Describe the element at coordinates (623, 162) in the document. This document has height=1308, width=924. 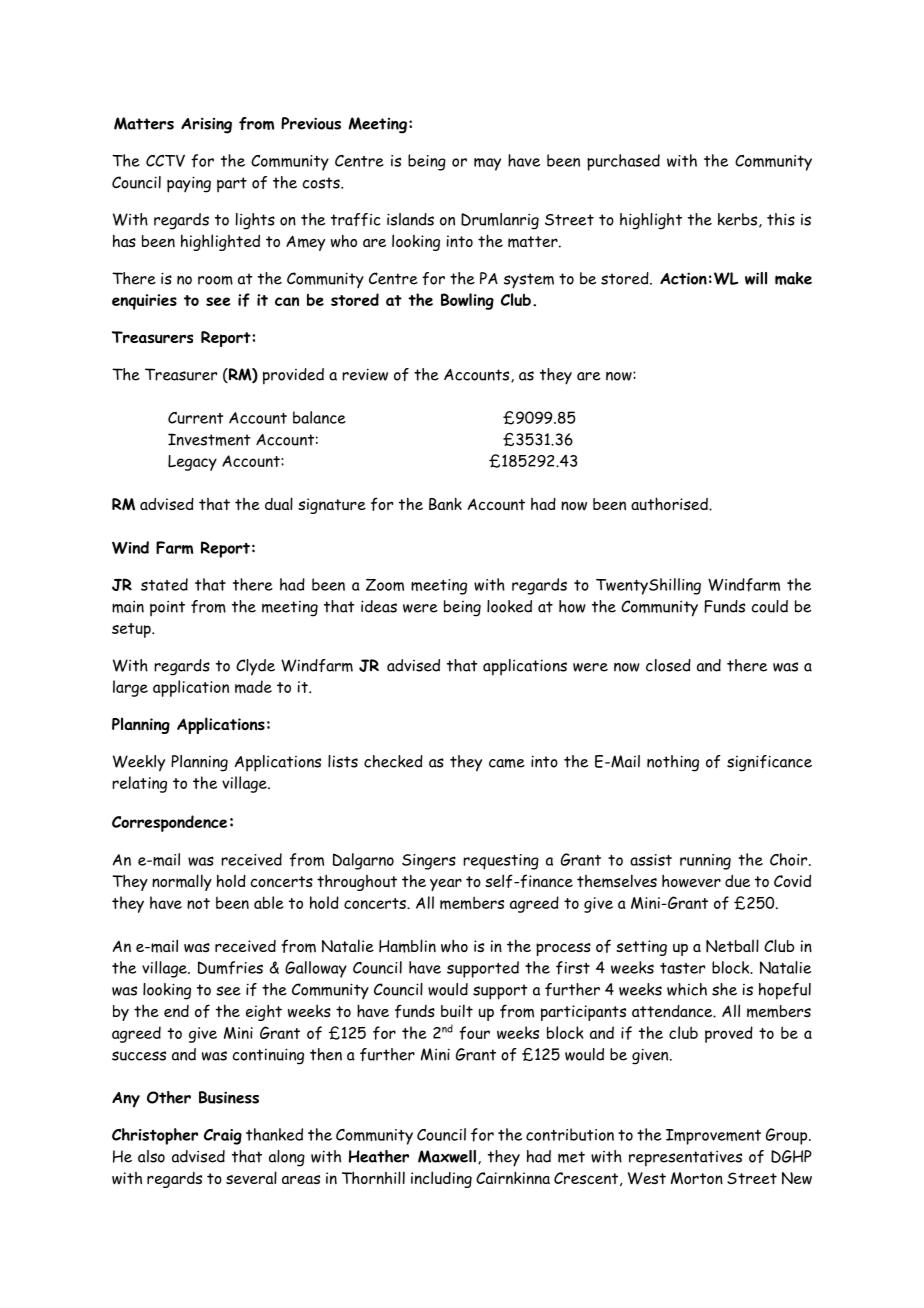
I see `purchased` at that location.
